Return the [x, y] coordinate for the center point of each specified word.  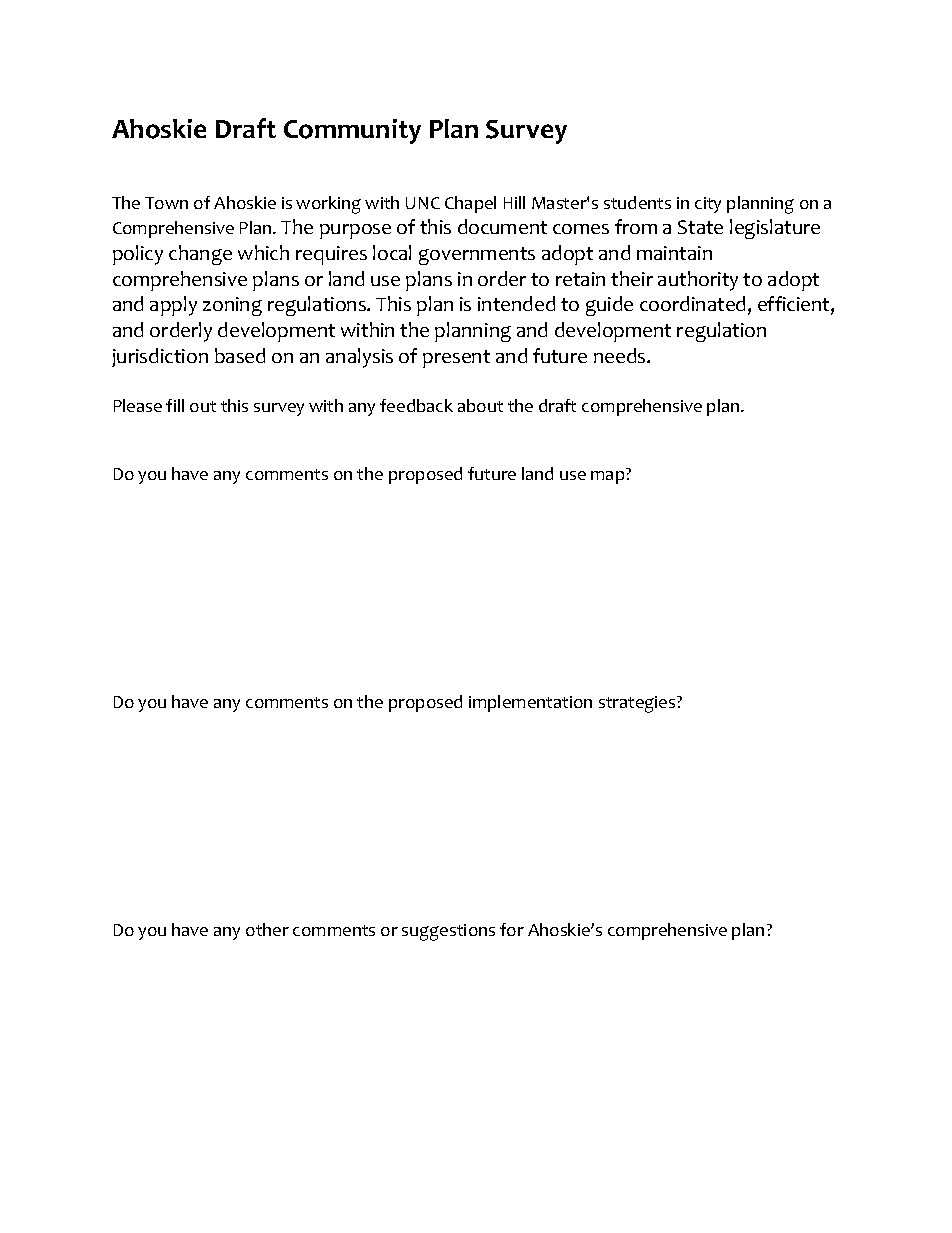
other [267, 929]
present [456, 359]
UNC [423, 203]
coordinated [692, 303]
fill [175, 405]
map [607, 477]
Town [166, 203]
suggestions [448, 932]
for [512, 929]
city [708, 205]
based [240, 355]
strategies [638, 704]
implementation [530, 703]
